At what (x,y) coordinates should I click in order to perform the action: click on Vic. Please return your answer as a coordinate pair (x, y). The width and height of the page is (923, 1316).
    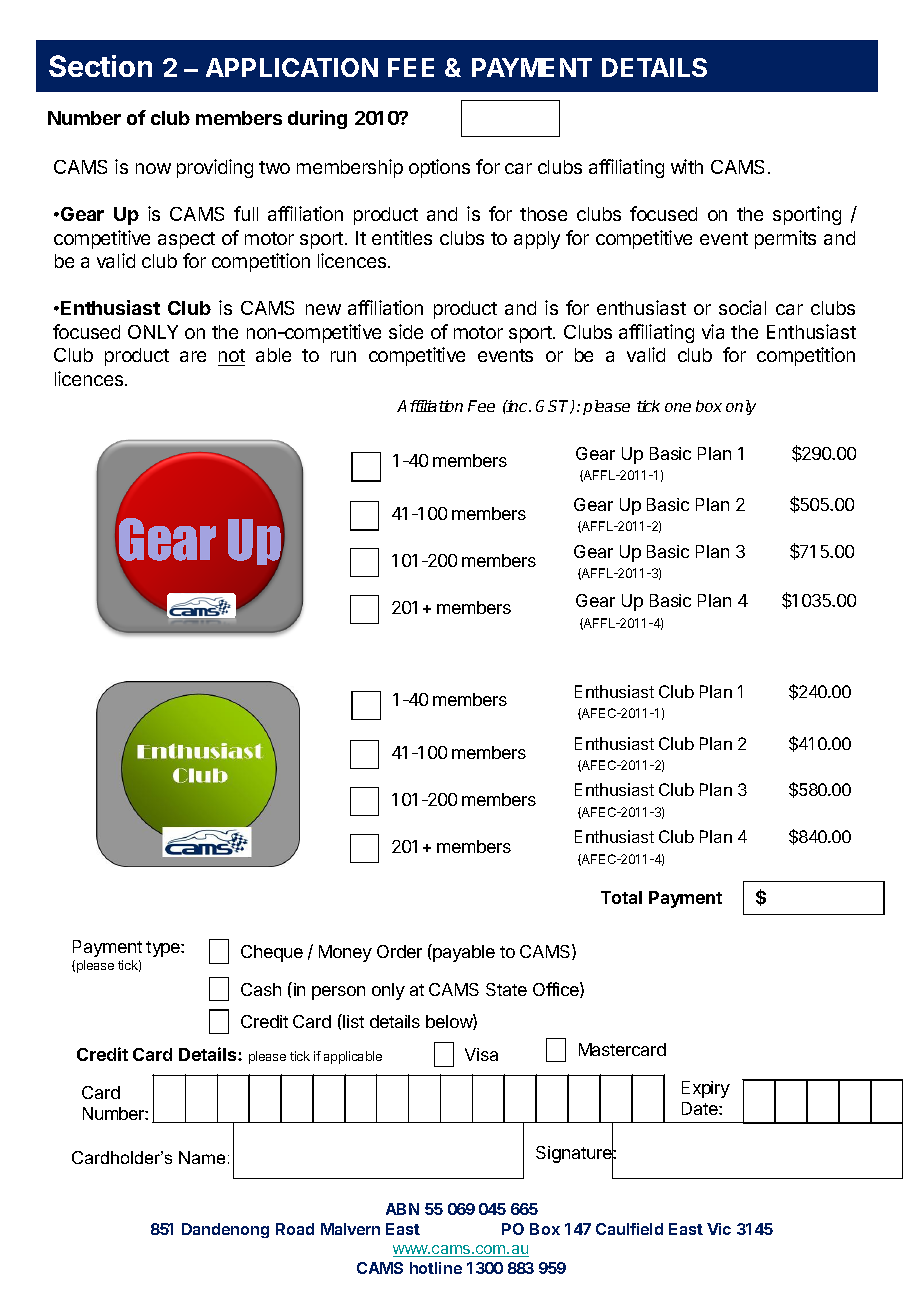
    Looking at the image, I should click on (719, 1229).
